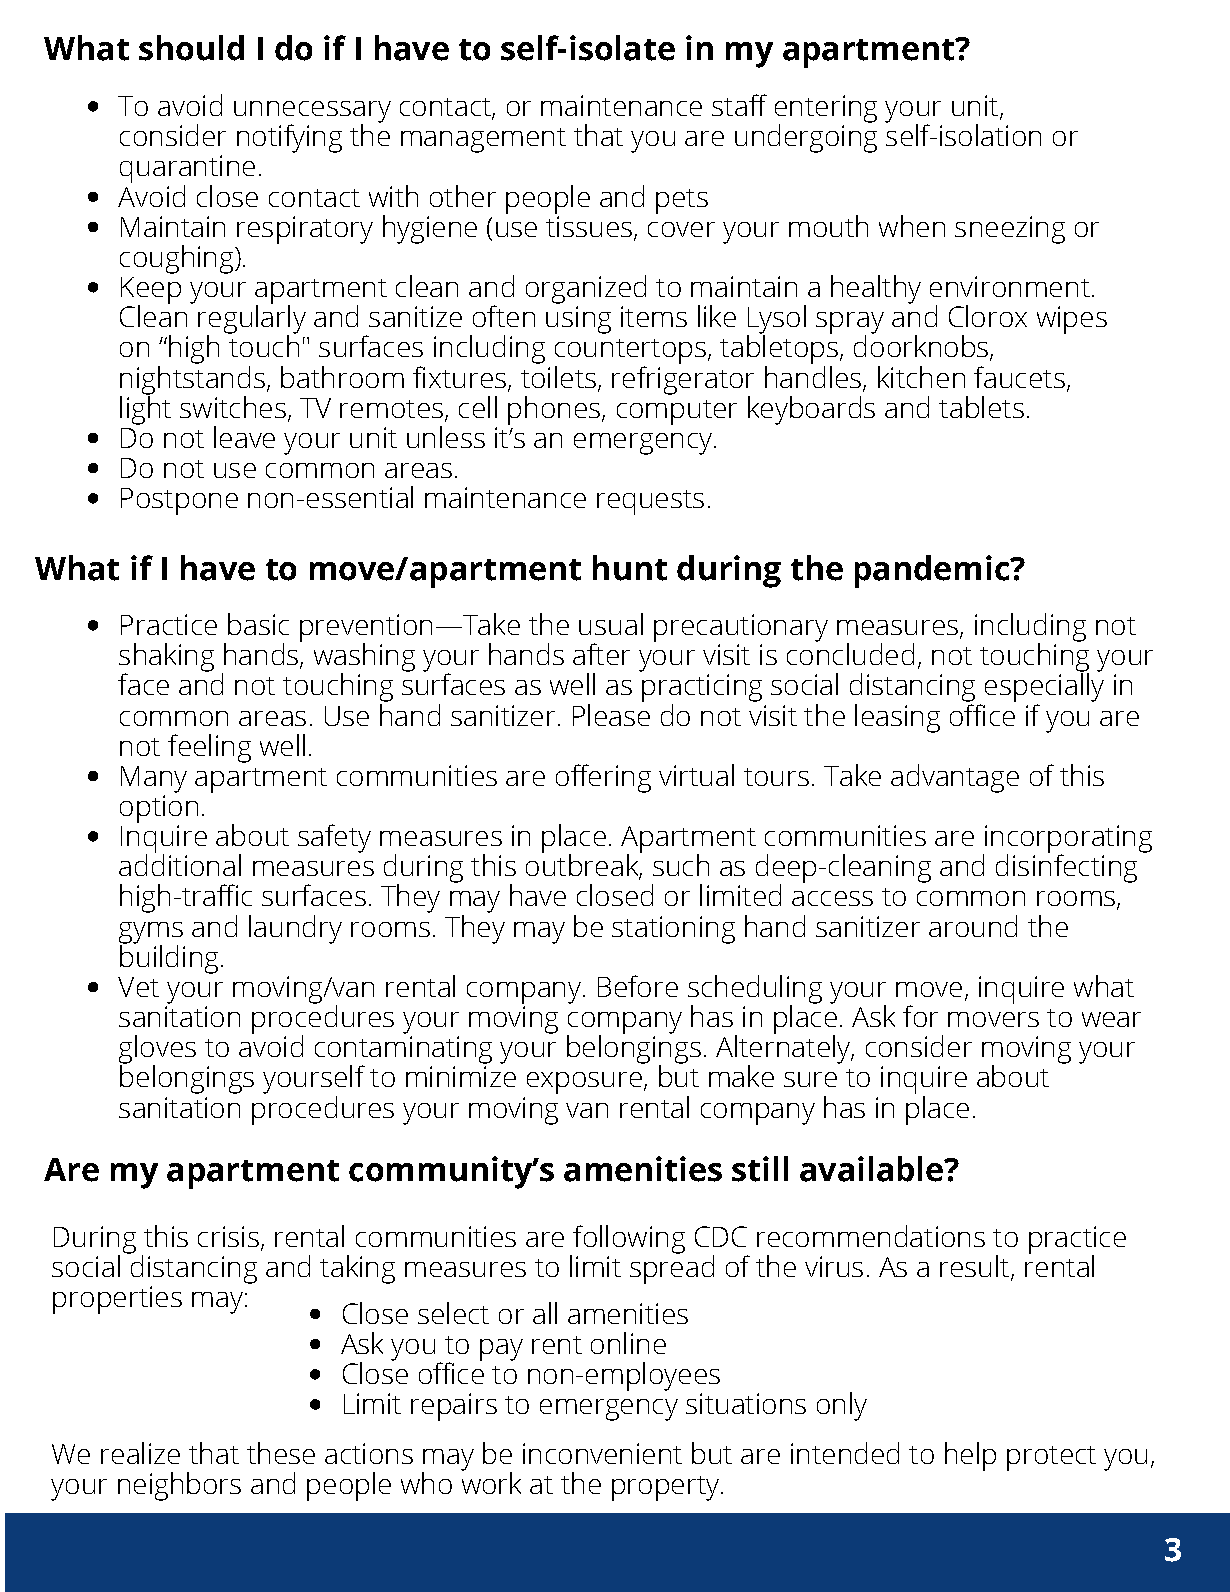 The width and height of the screenshot is (1230, 1592). I want to click on faucets, so click(1019, 377).
